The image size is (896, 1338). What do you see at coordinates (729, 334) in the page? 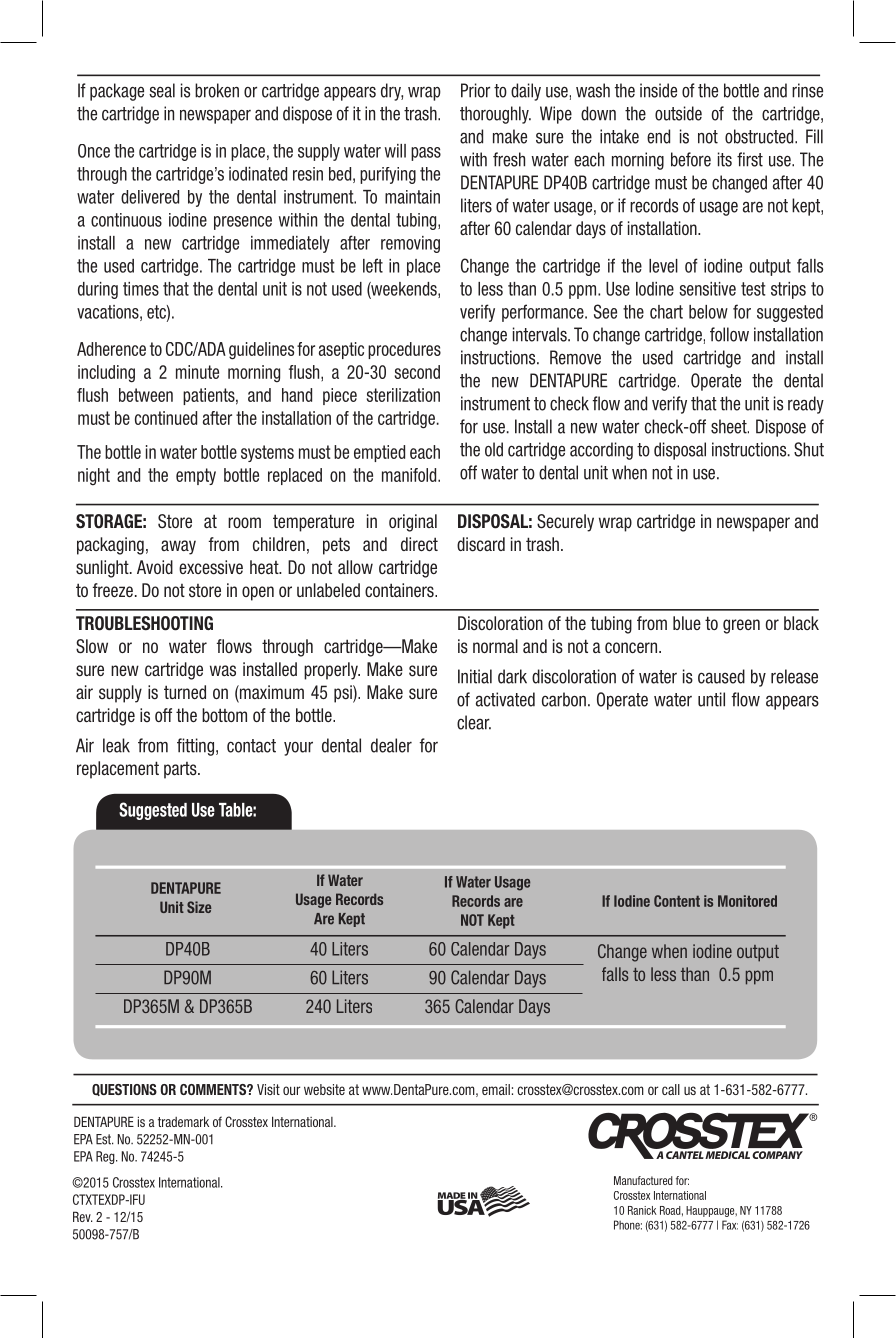
I see `follow` at bounding box center [729, 334].
